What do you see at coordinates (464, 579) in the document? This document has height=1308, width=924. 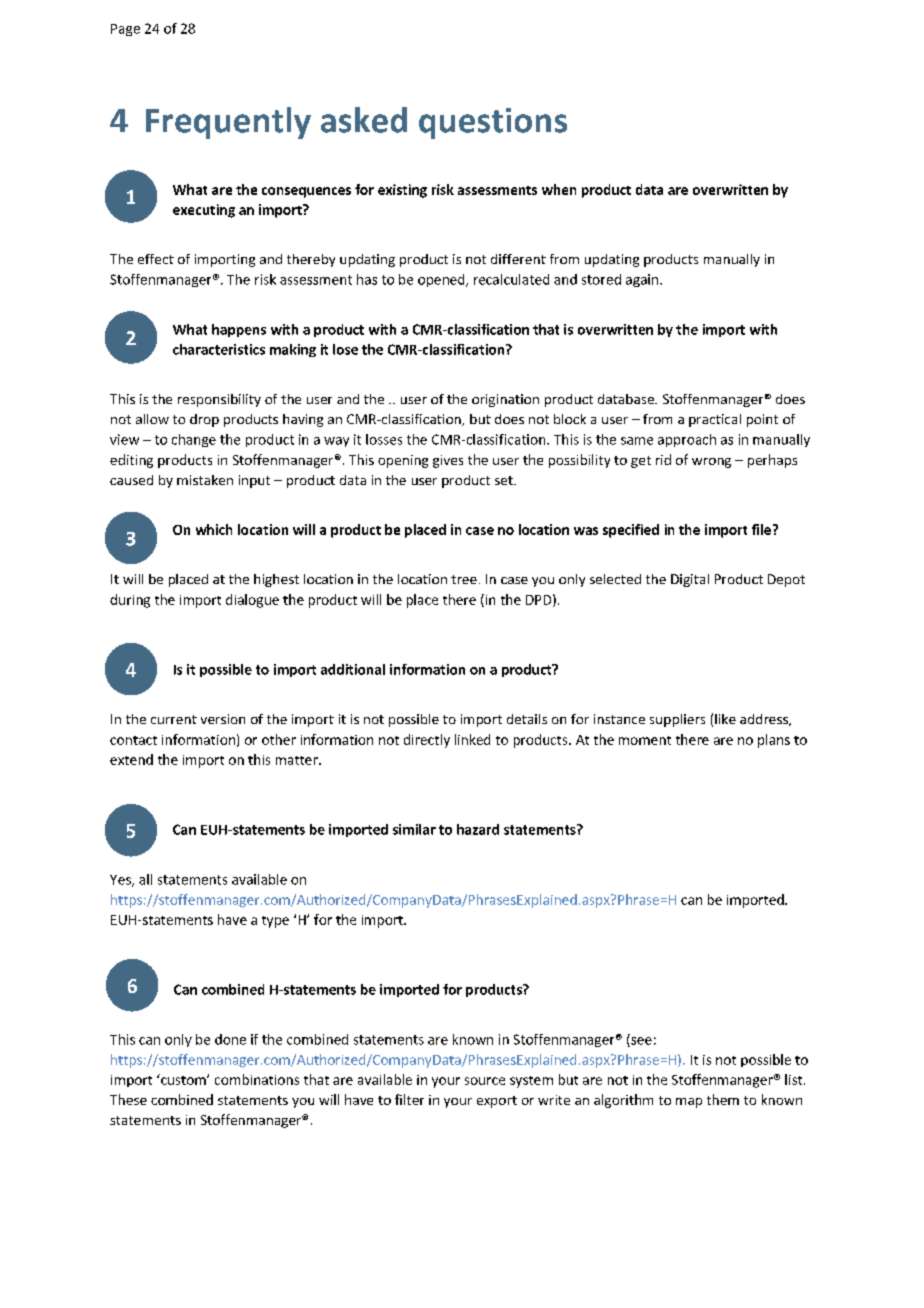 I see `tree` at bounding box center [464, 579].
